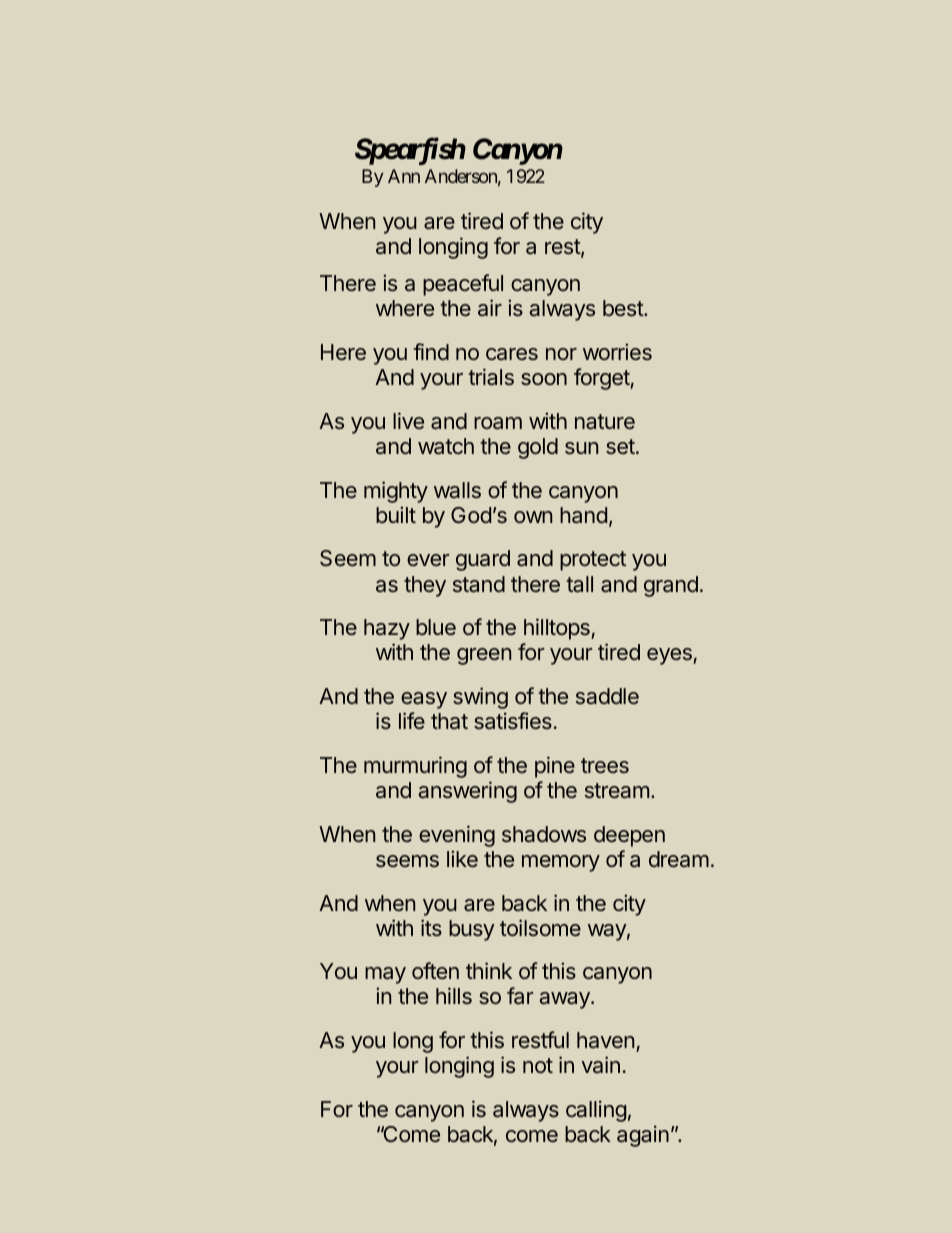  I want to click on Ann, so click(404, 176).
